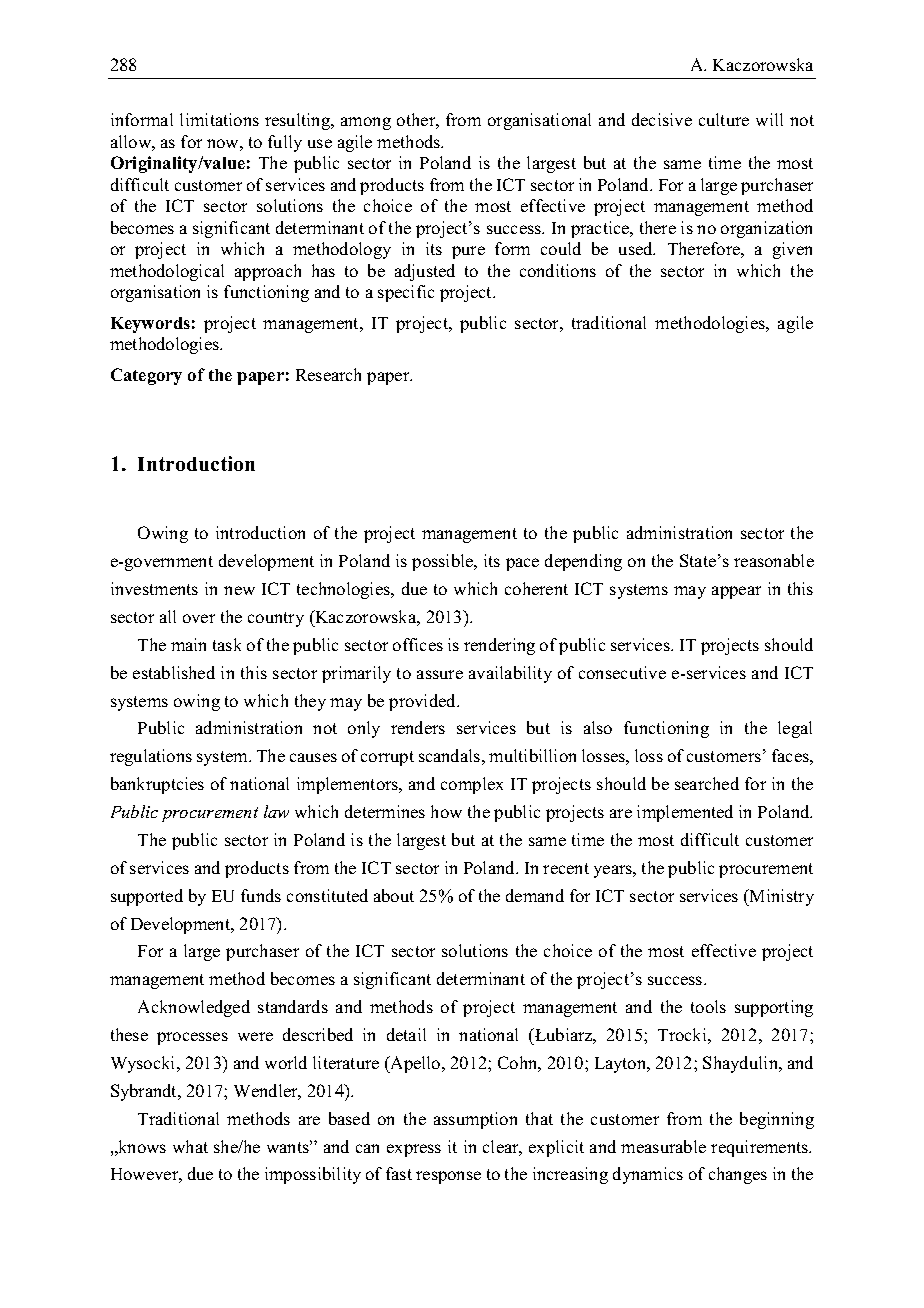  I want to click on regulations, so click(151, 757).
